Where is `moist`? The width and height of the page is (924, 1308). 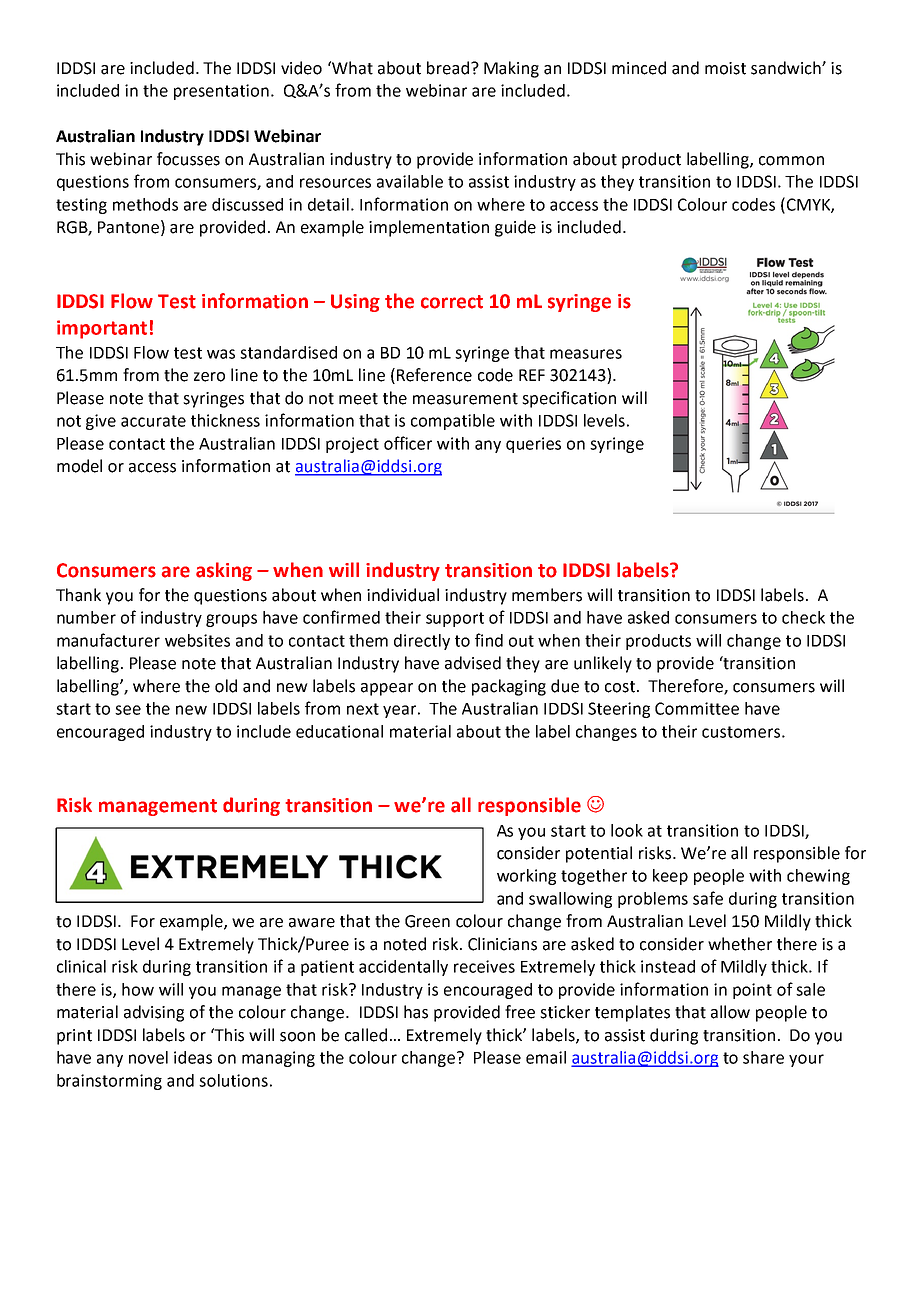 moist is located at coordinates (725, 68).
